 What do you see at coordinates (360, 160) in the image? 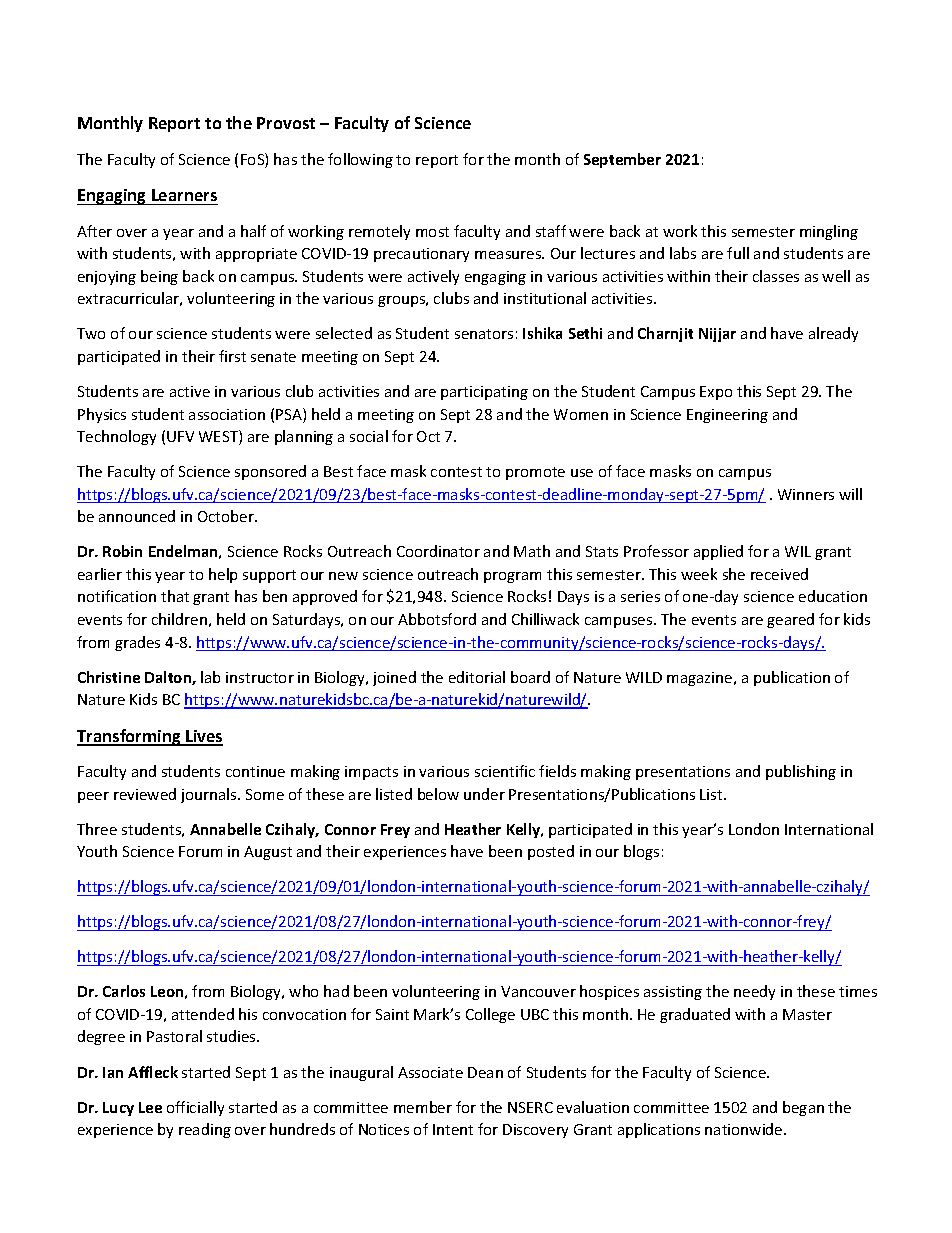
I see `following` at bounding box center [360, 160].
